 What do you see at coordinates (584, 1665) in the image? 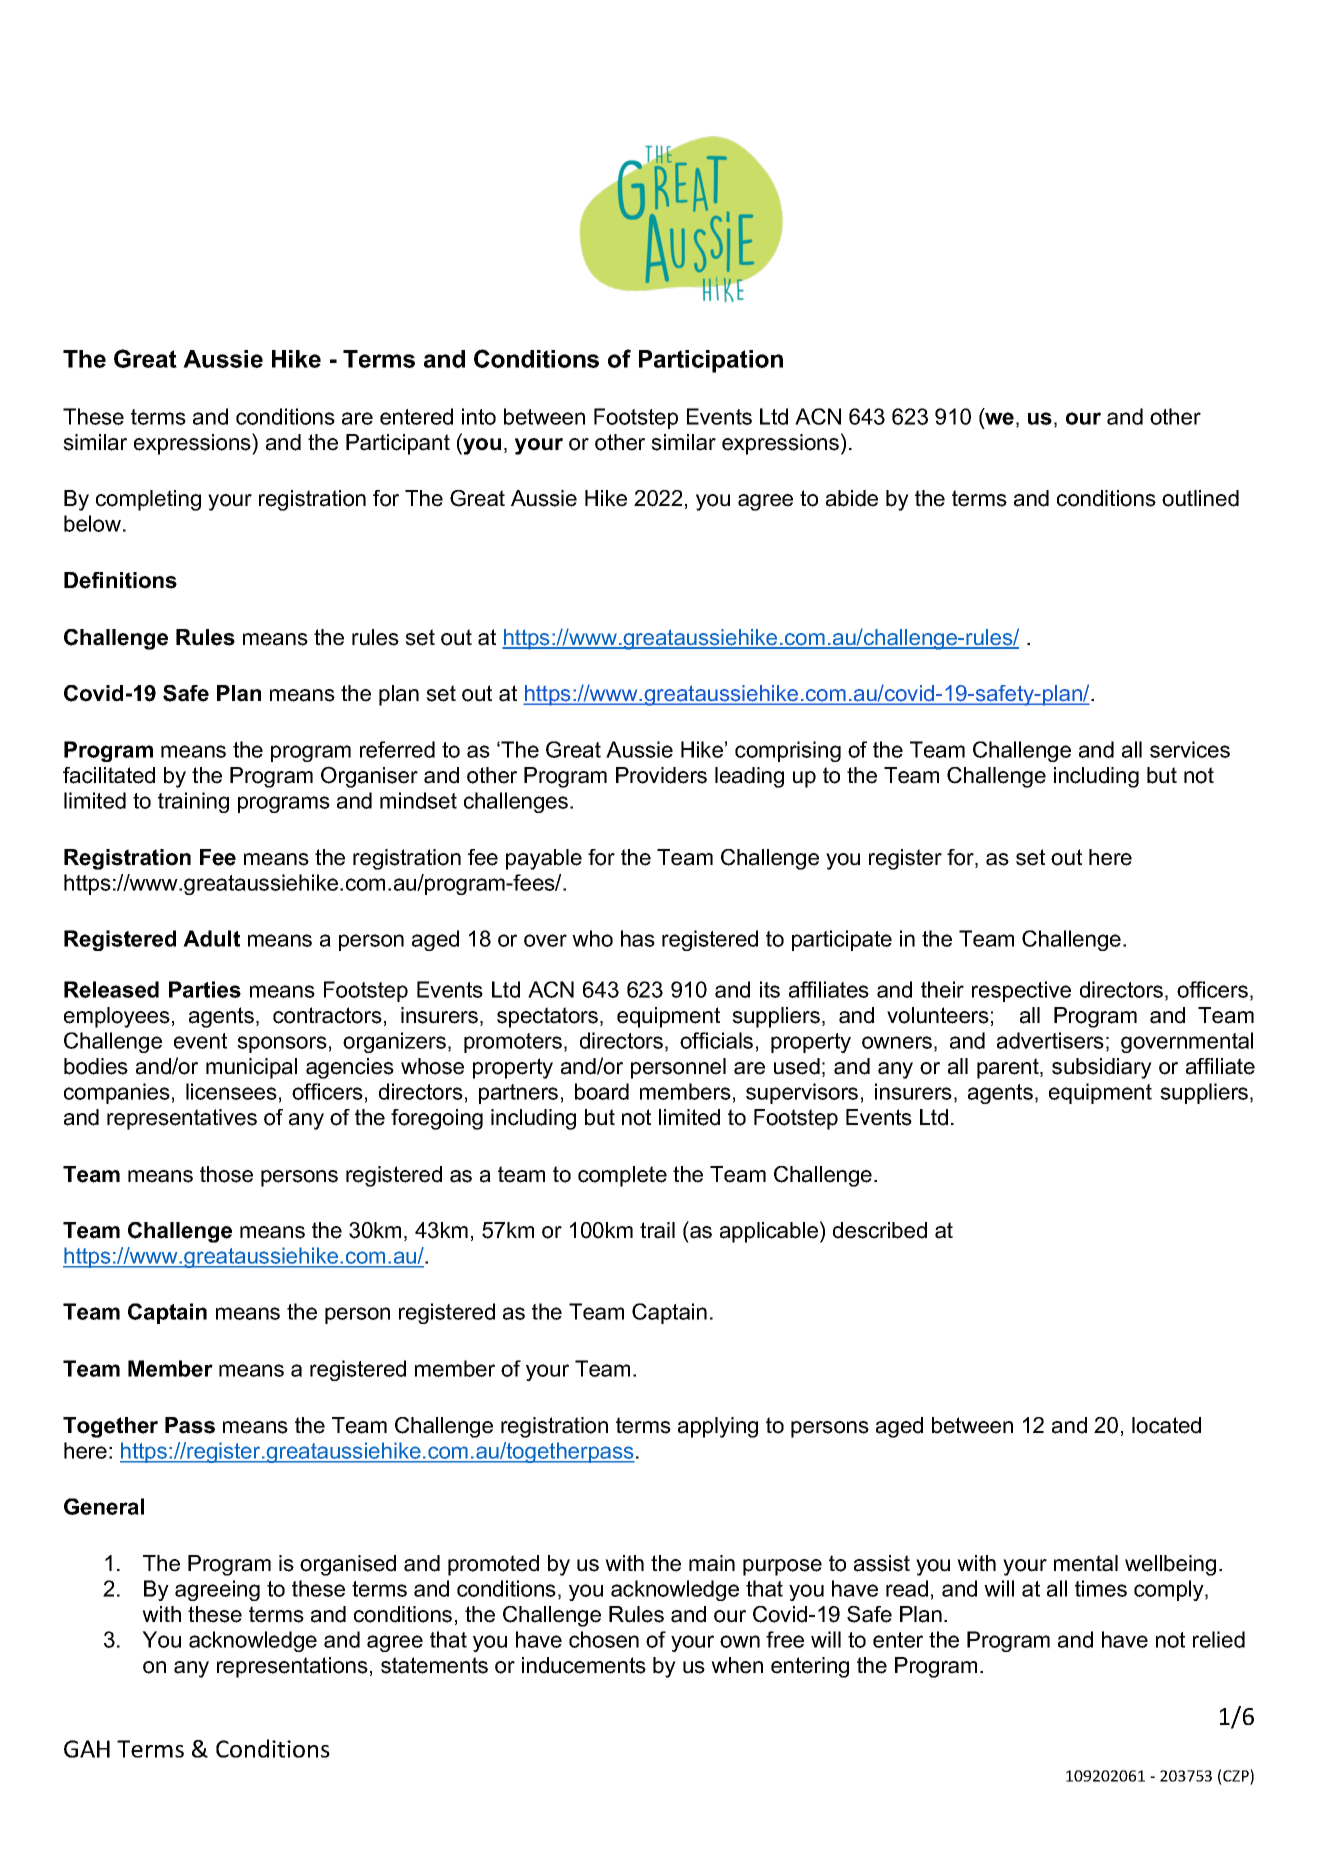
I see `inducements` at bounding box center [584, 1665].
